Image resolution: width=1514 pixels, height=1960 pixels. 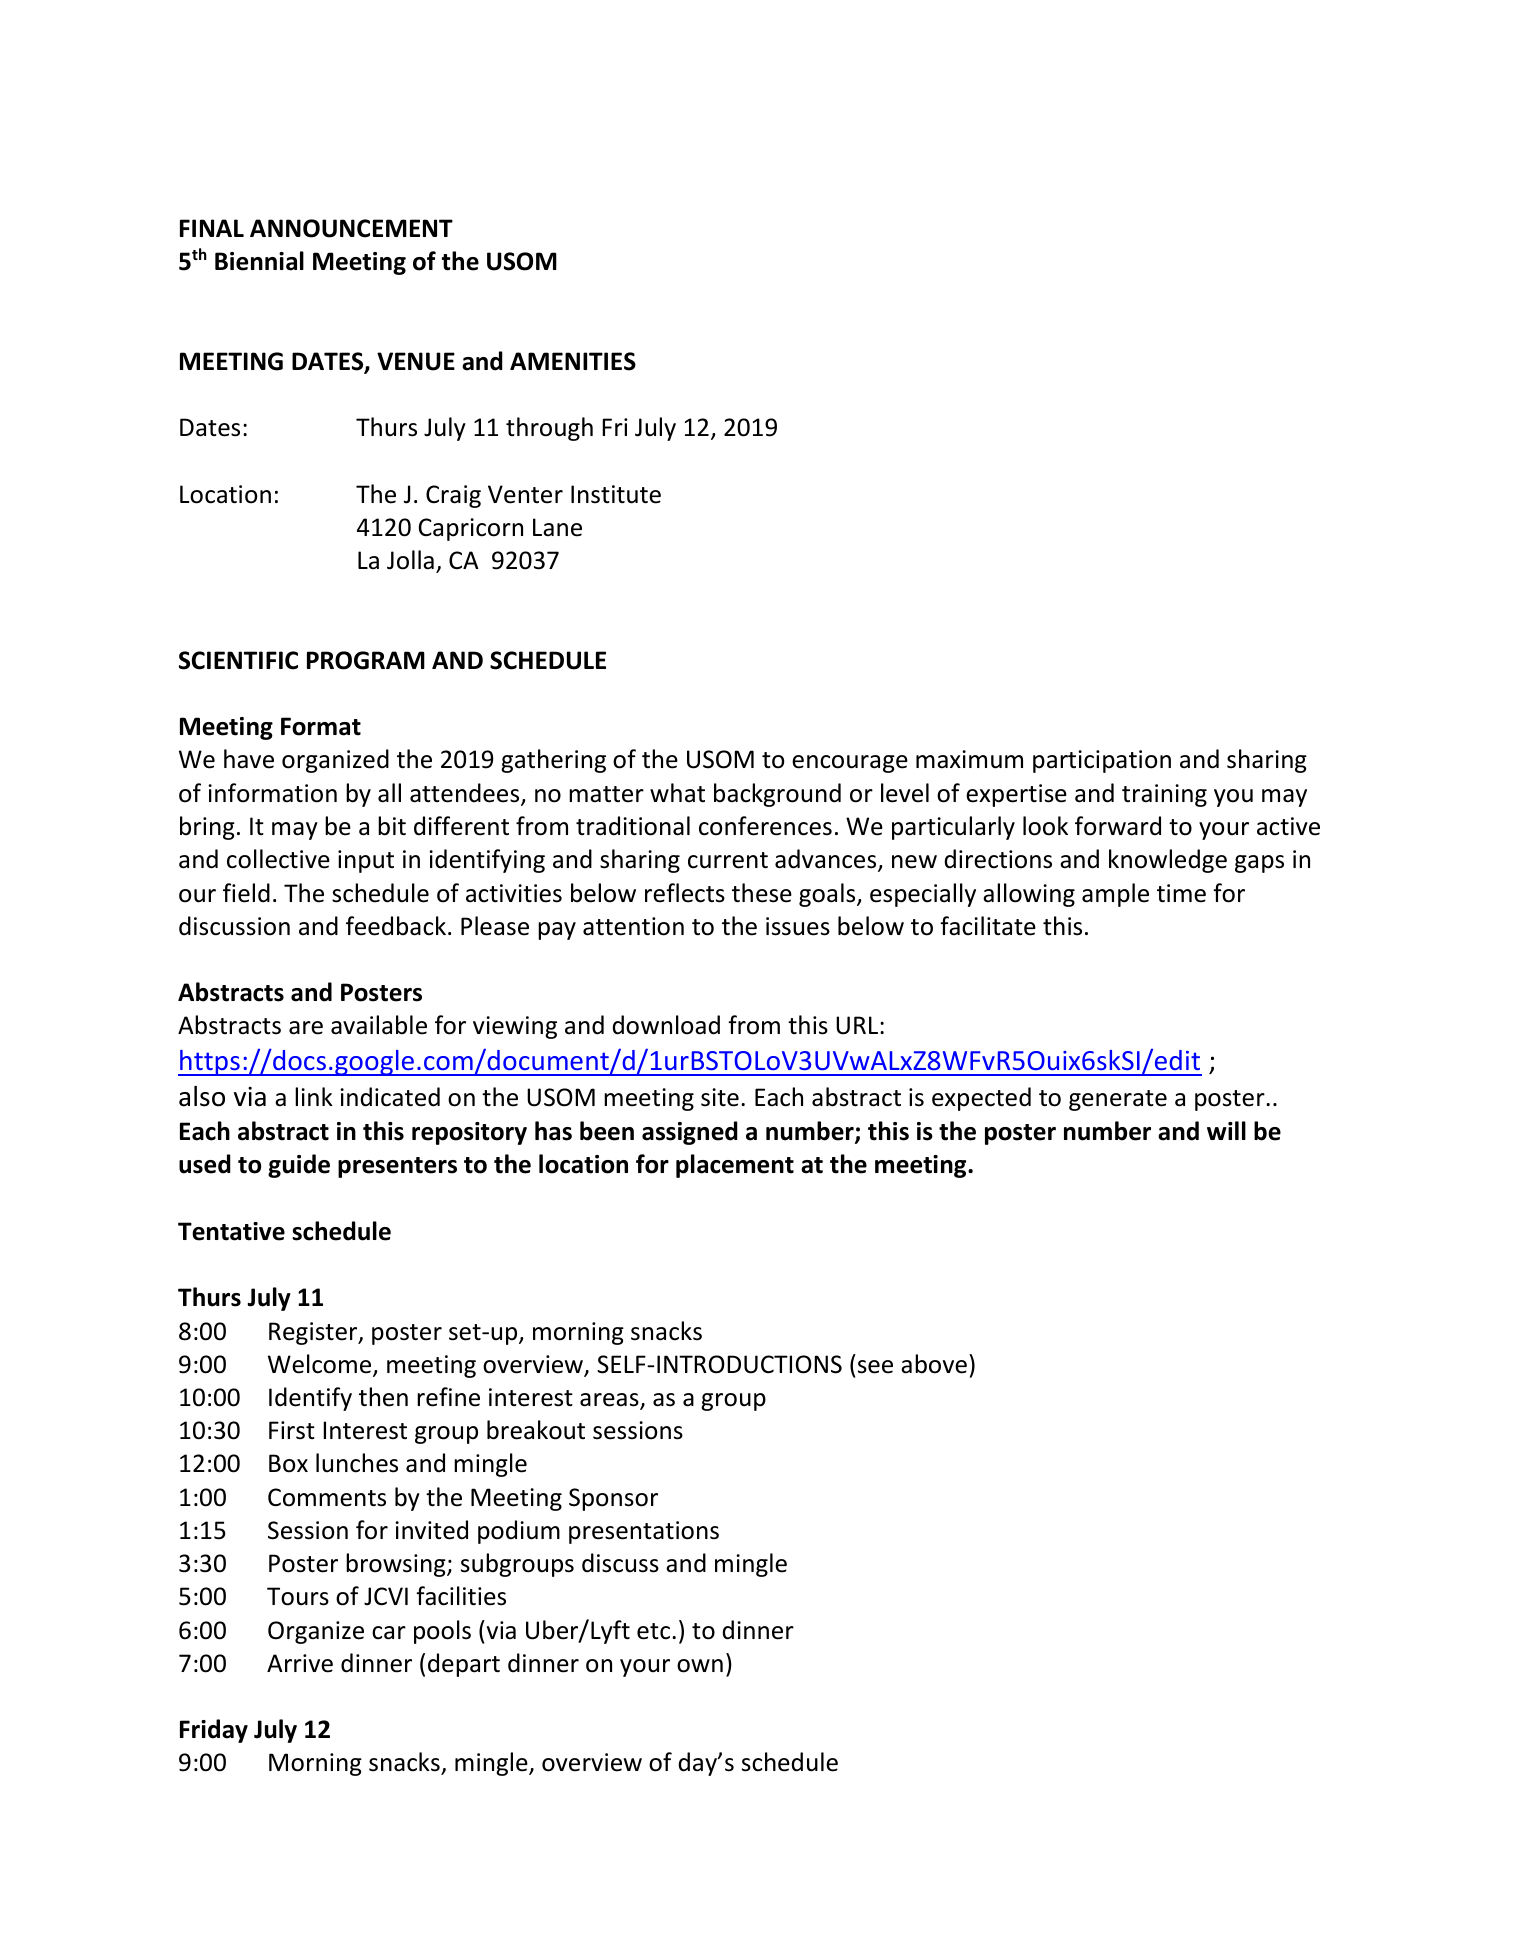 I want to click on above, so click(x=934, y=1364).
